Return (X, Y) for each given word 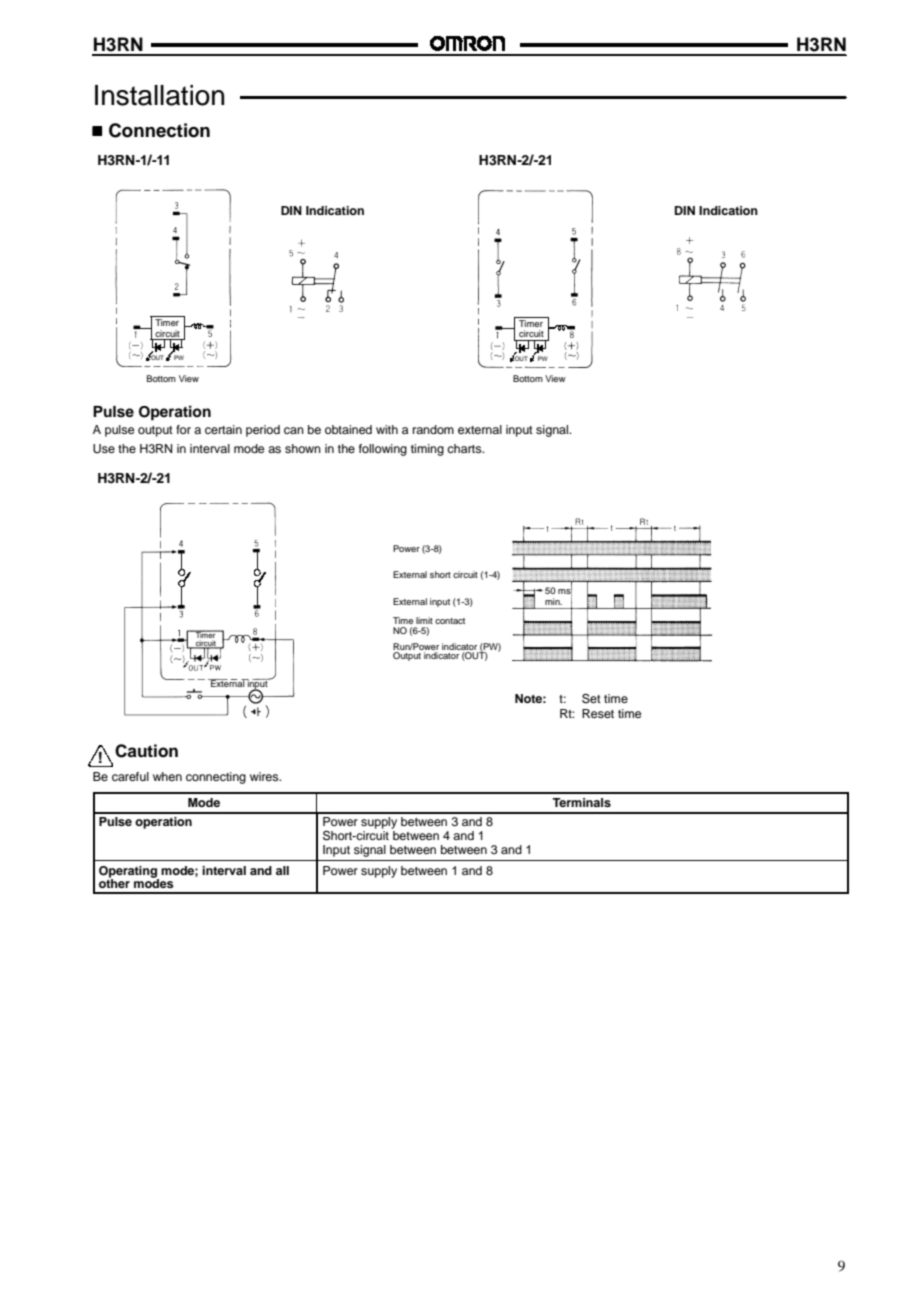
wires (265, 776)
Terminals (581, 802)
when (167, 776)
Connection (159, 130)
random (433, 429)
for (183, 429)
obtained (348, 429)
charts (465, 448)
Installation (159, 95)
